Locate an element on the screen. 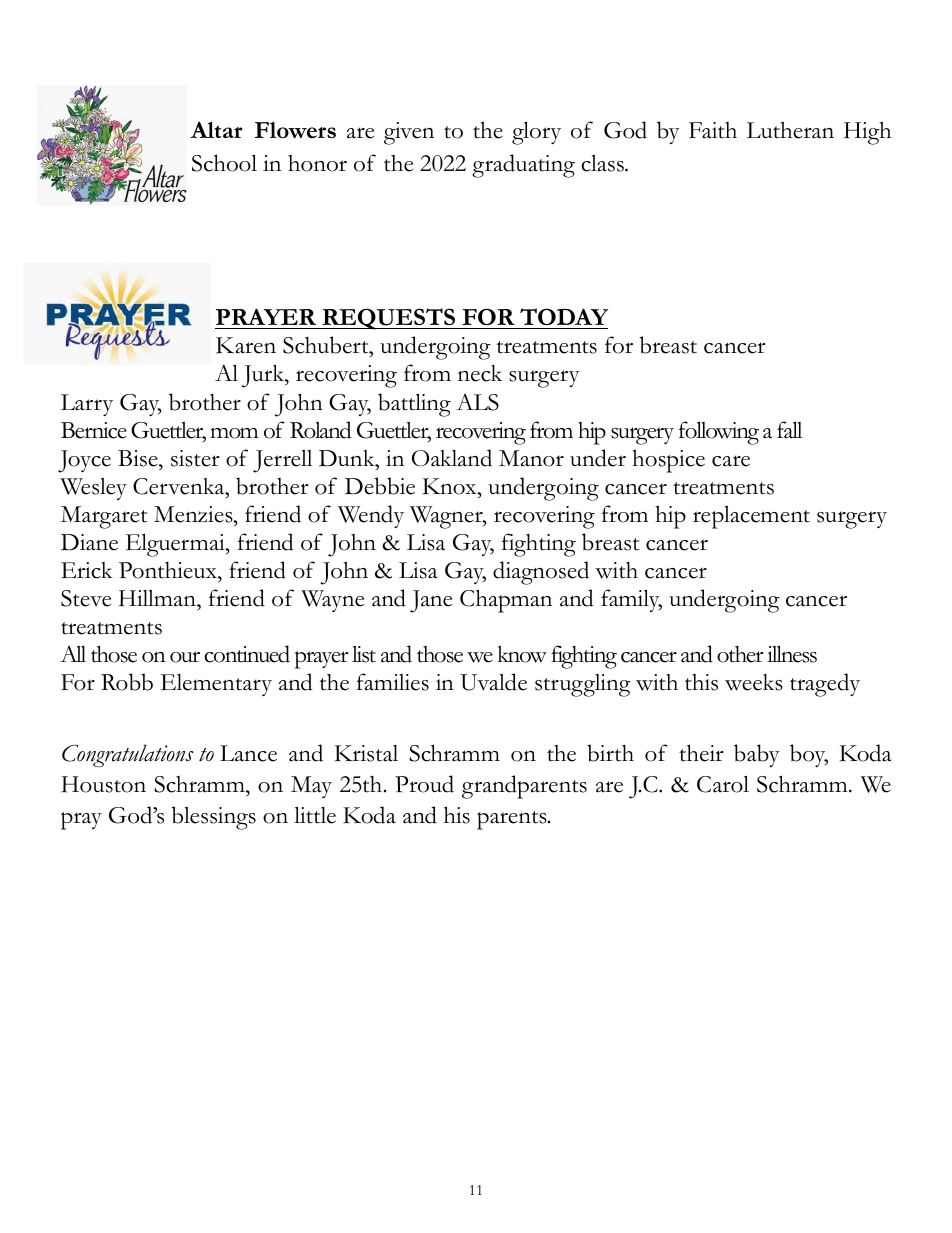 This screenshot has height=1233, width=952. sister is located at coordinates (195, 458).
